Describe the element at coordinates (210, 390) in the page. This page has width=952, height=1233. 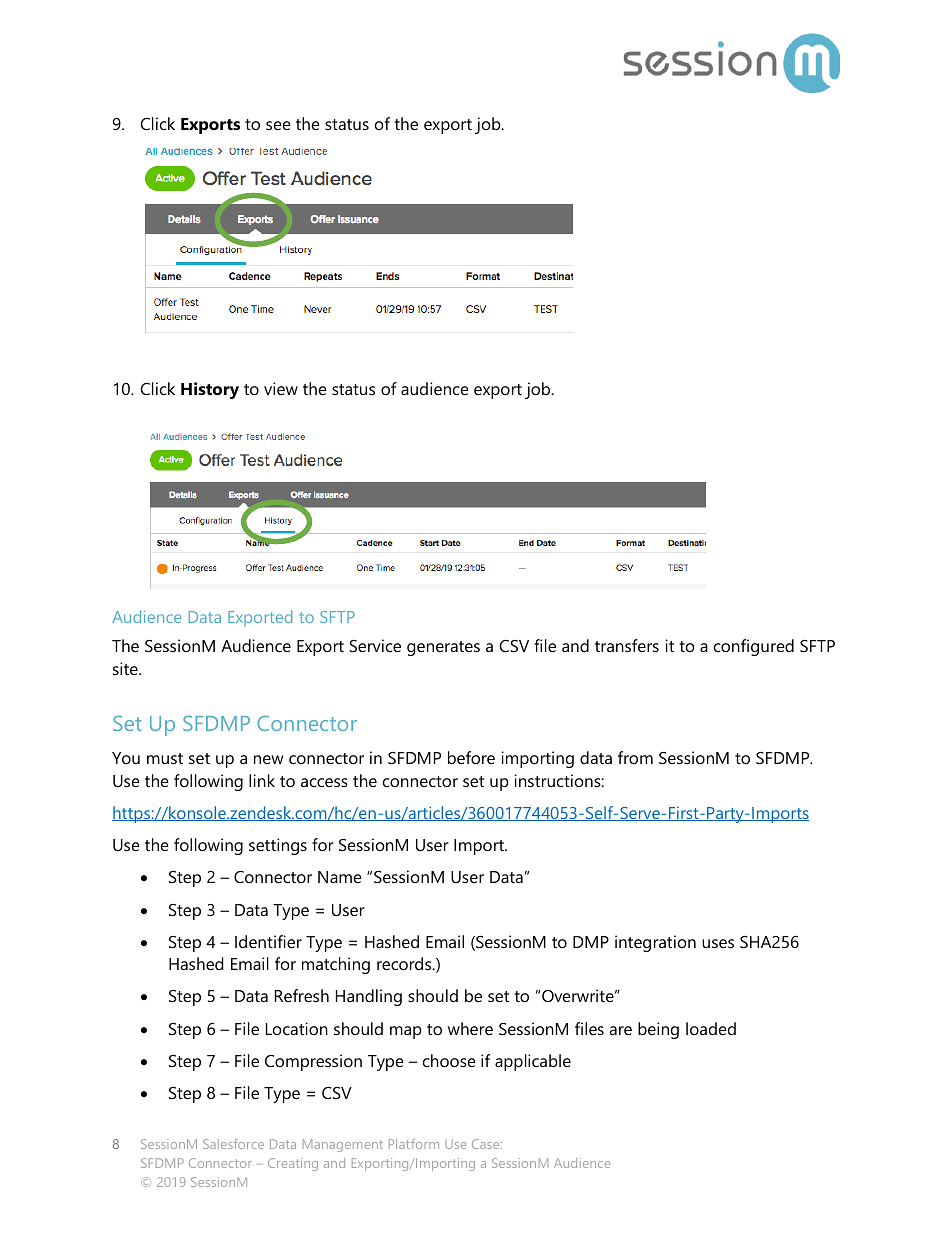
I see `History` at that location.
